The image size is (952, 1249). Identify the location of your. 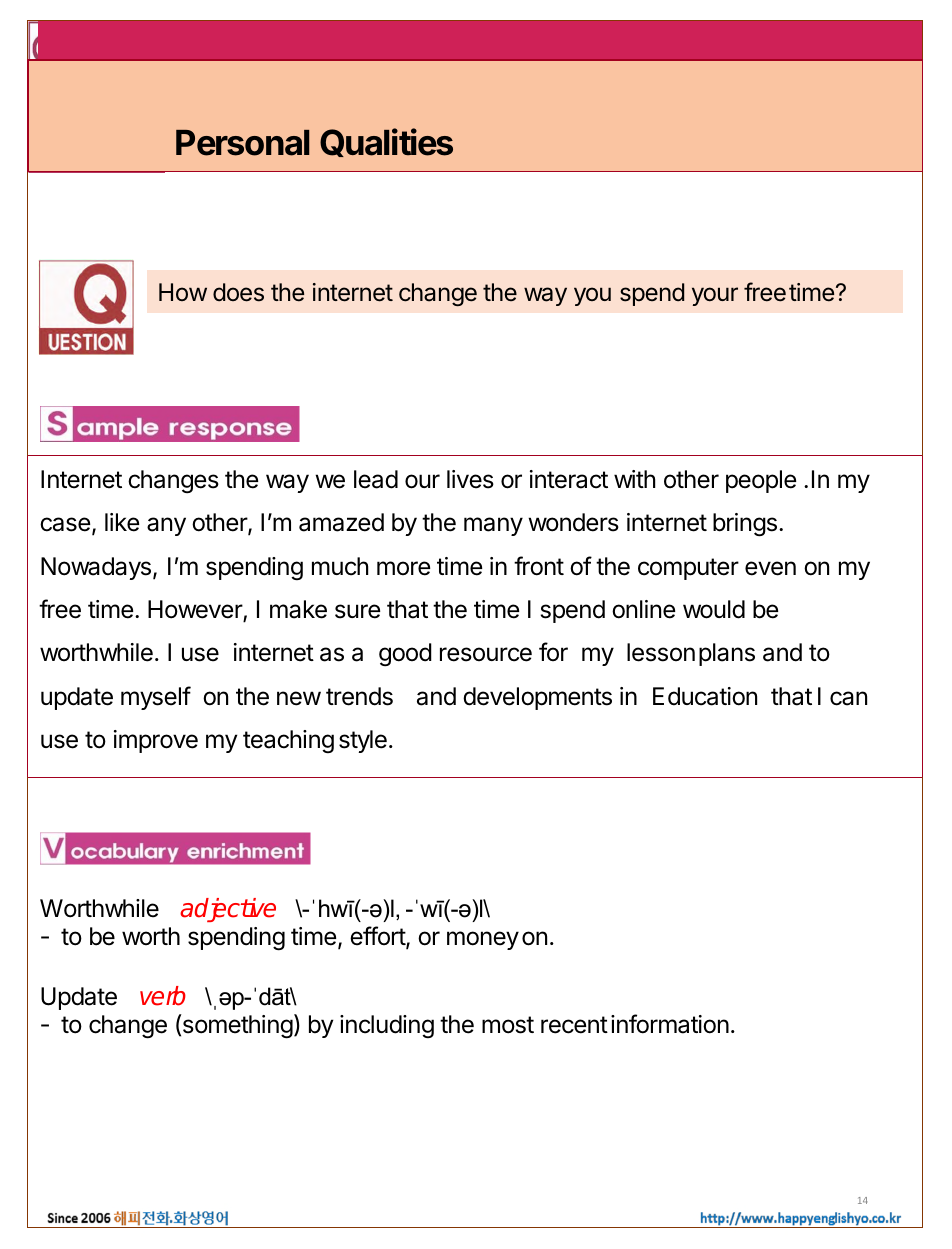
(715, 296).
